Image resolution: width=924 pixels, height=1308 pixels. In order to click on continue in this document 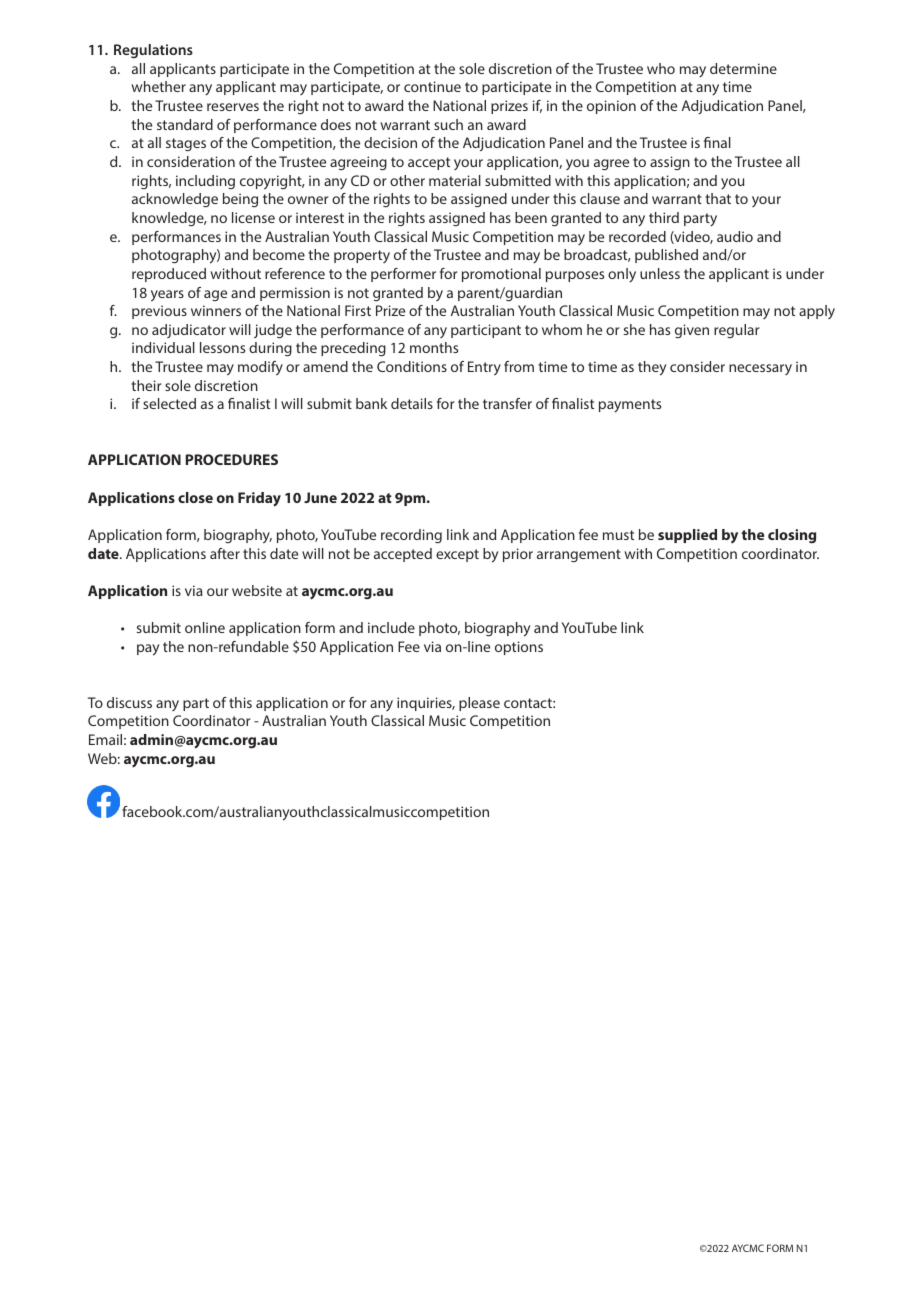, I will do `click(432, 86)`.
